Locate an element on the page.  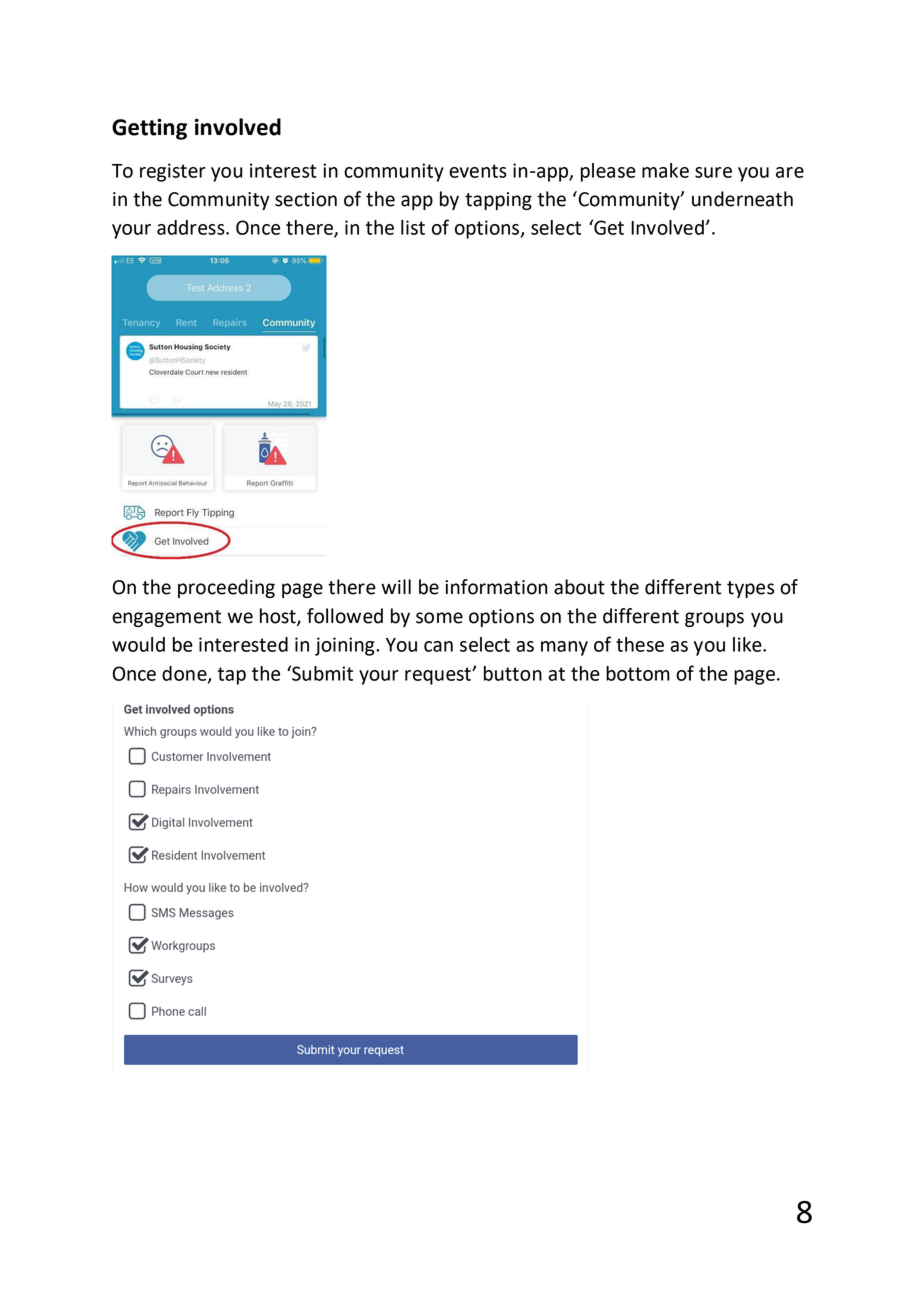
Getting is located at coordinates (149, 129).
